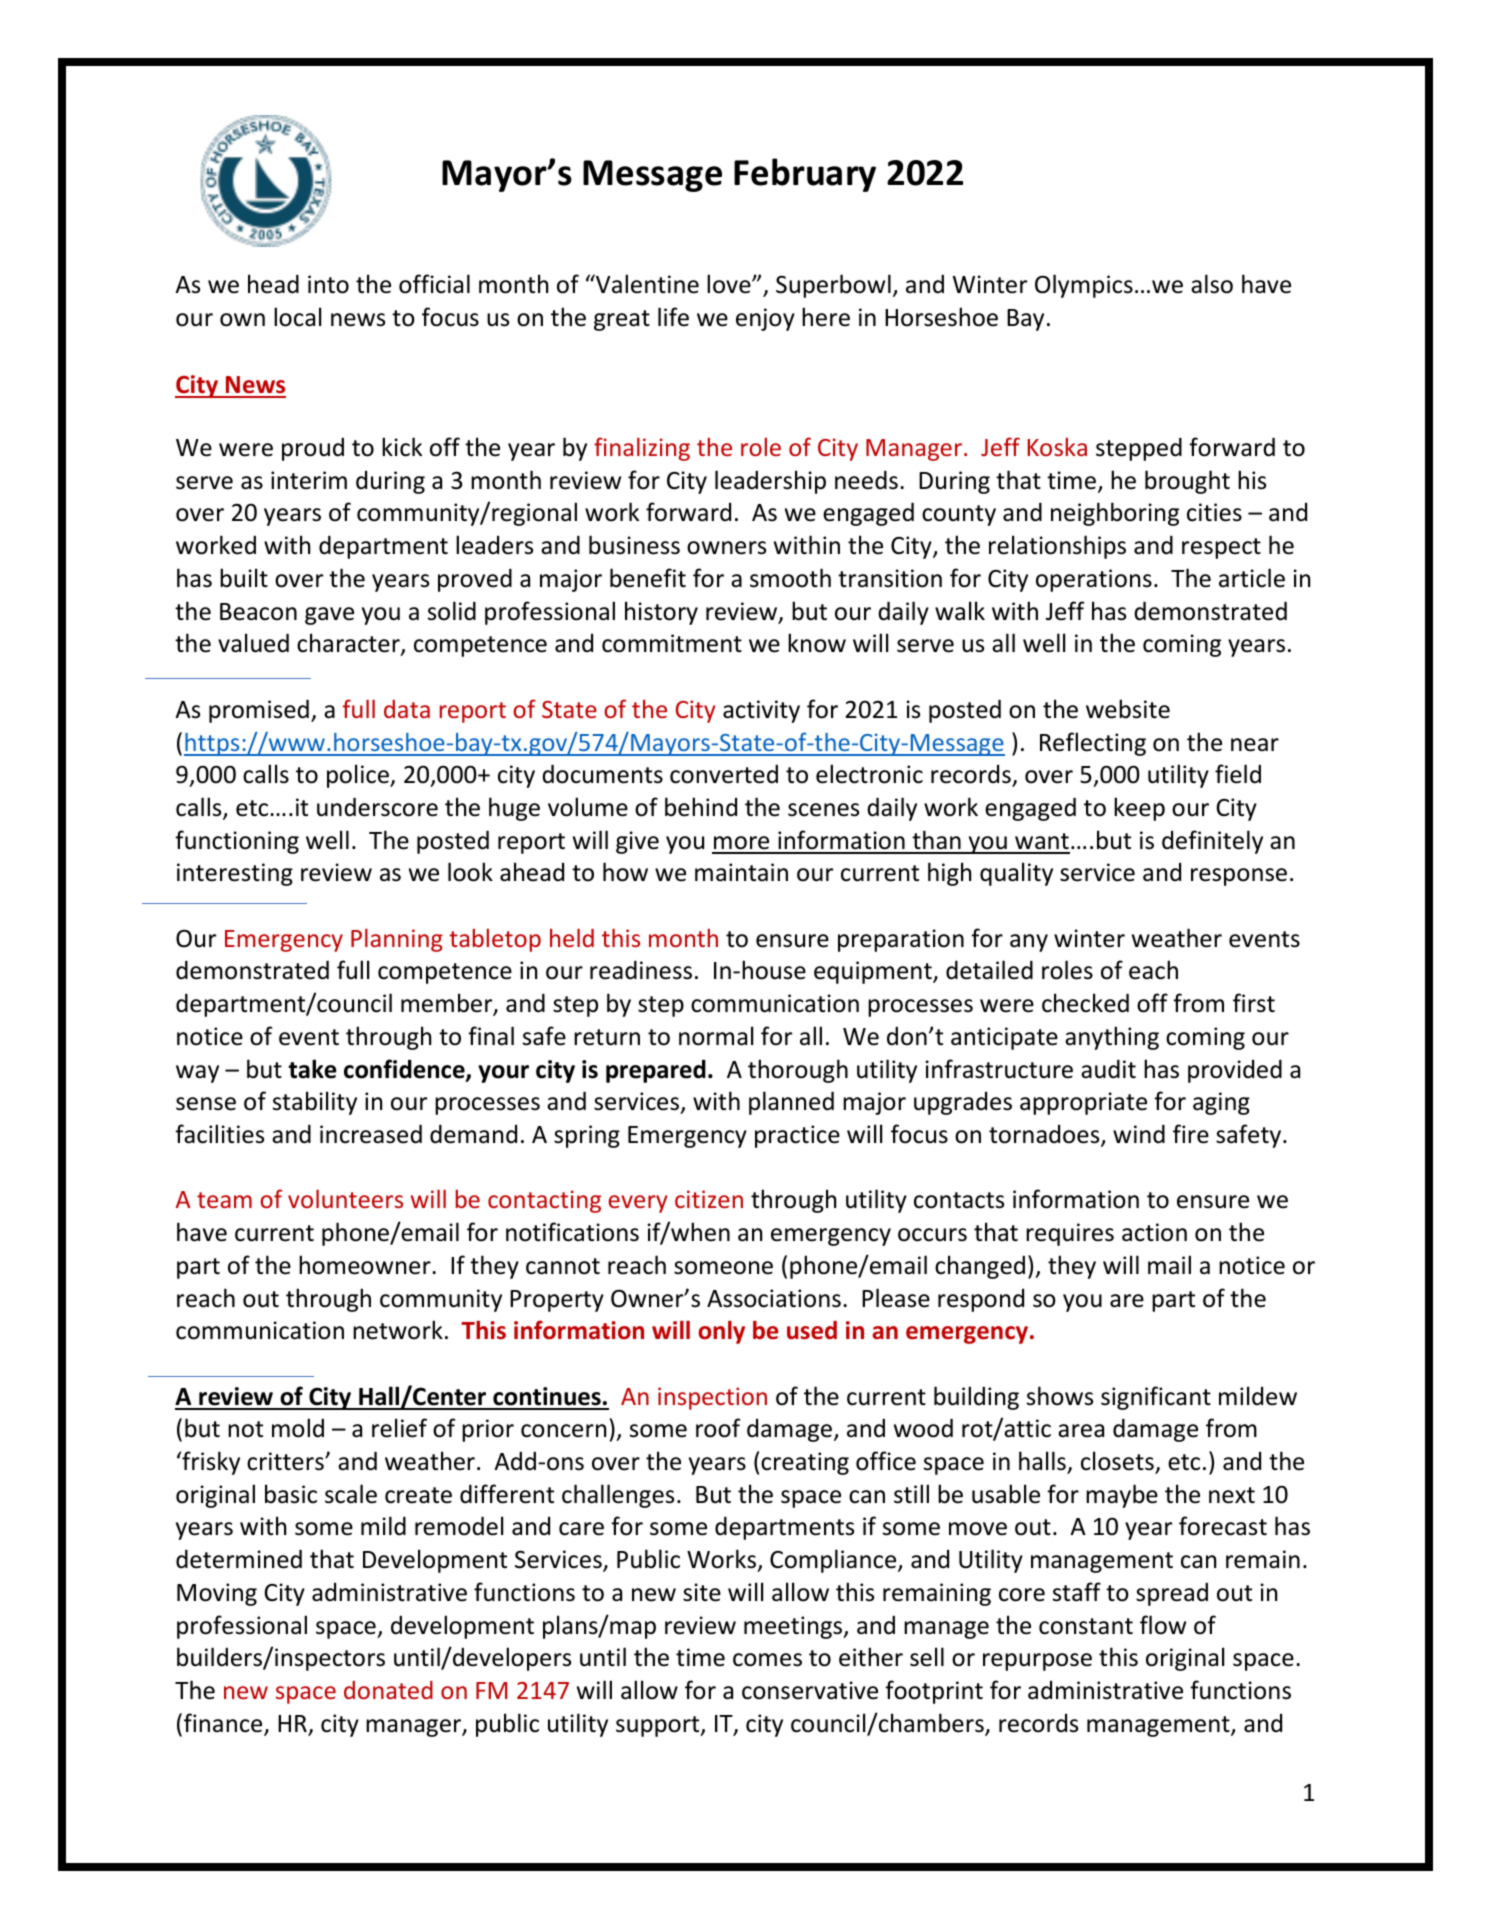 Image resolution: width=1491 pixels, height=1929 pixels. What do you see at coordinates (1154, 1232) in the screenshot?
I see `action` at bounding box center [1154, 1232].
